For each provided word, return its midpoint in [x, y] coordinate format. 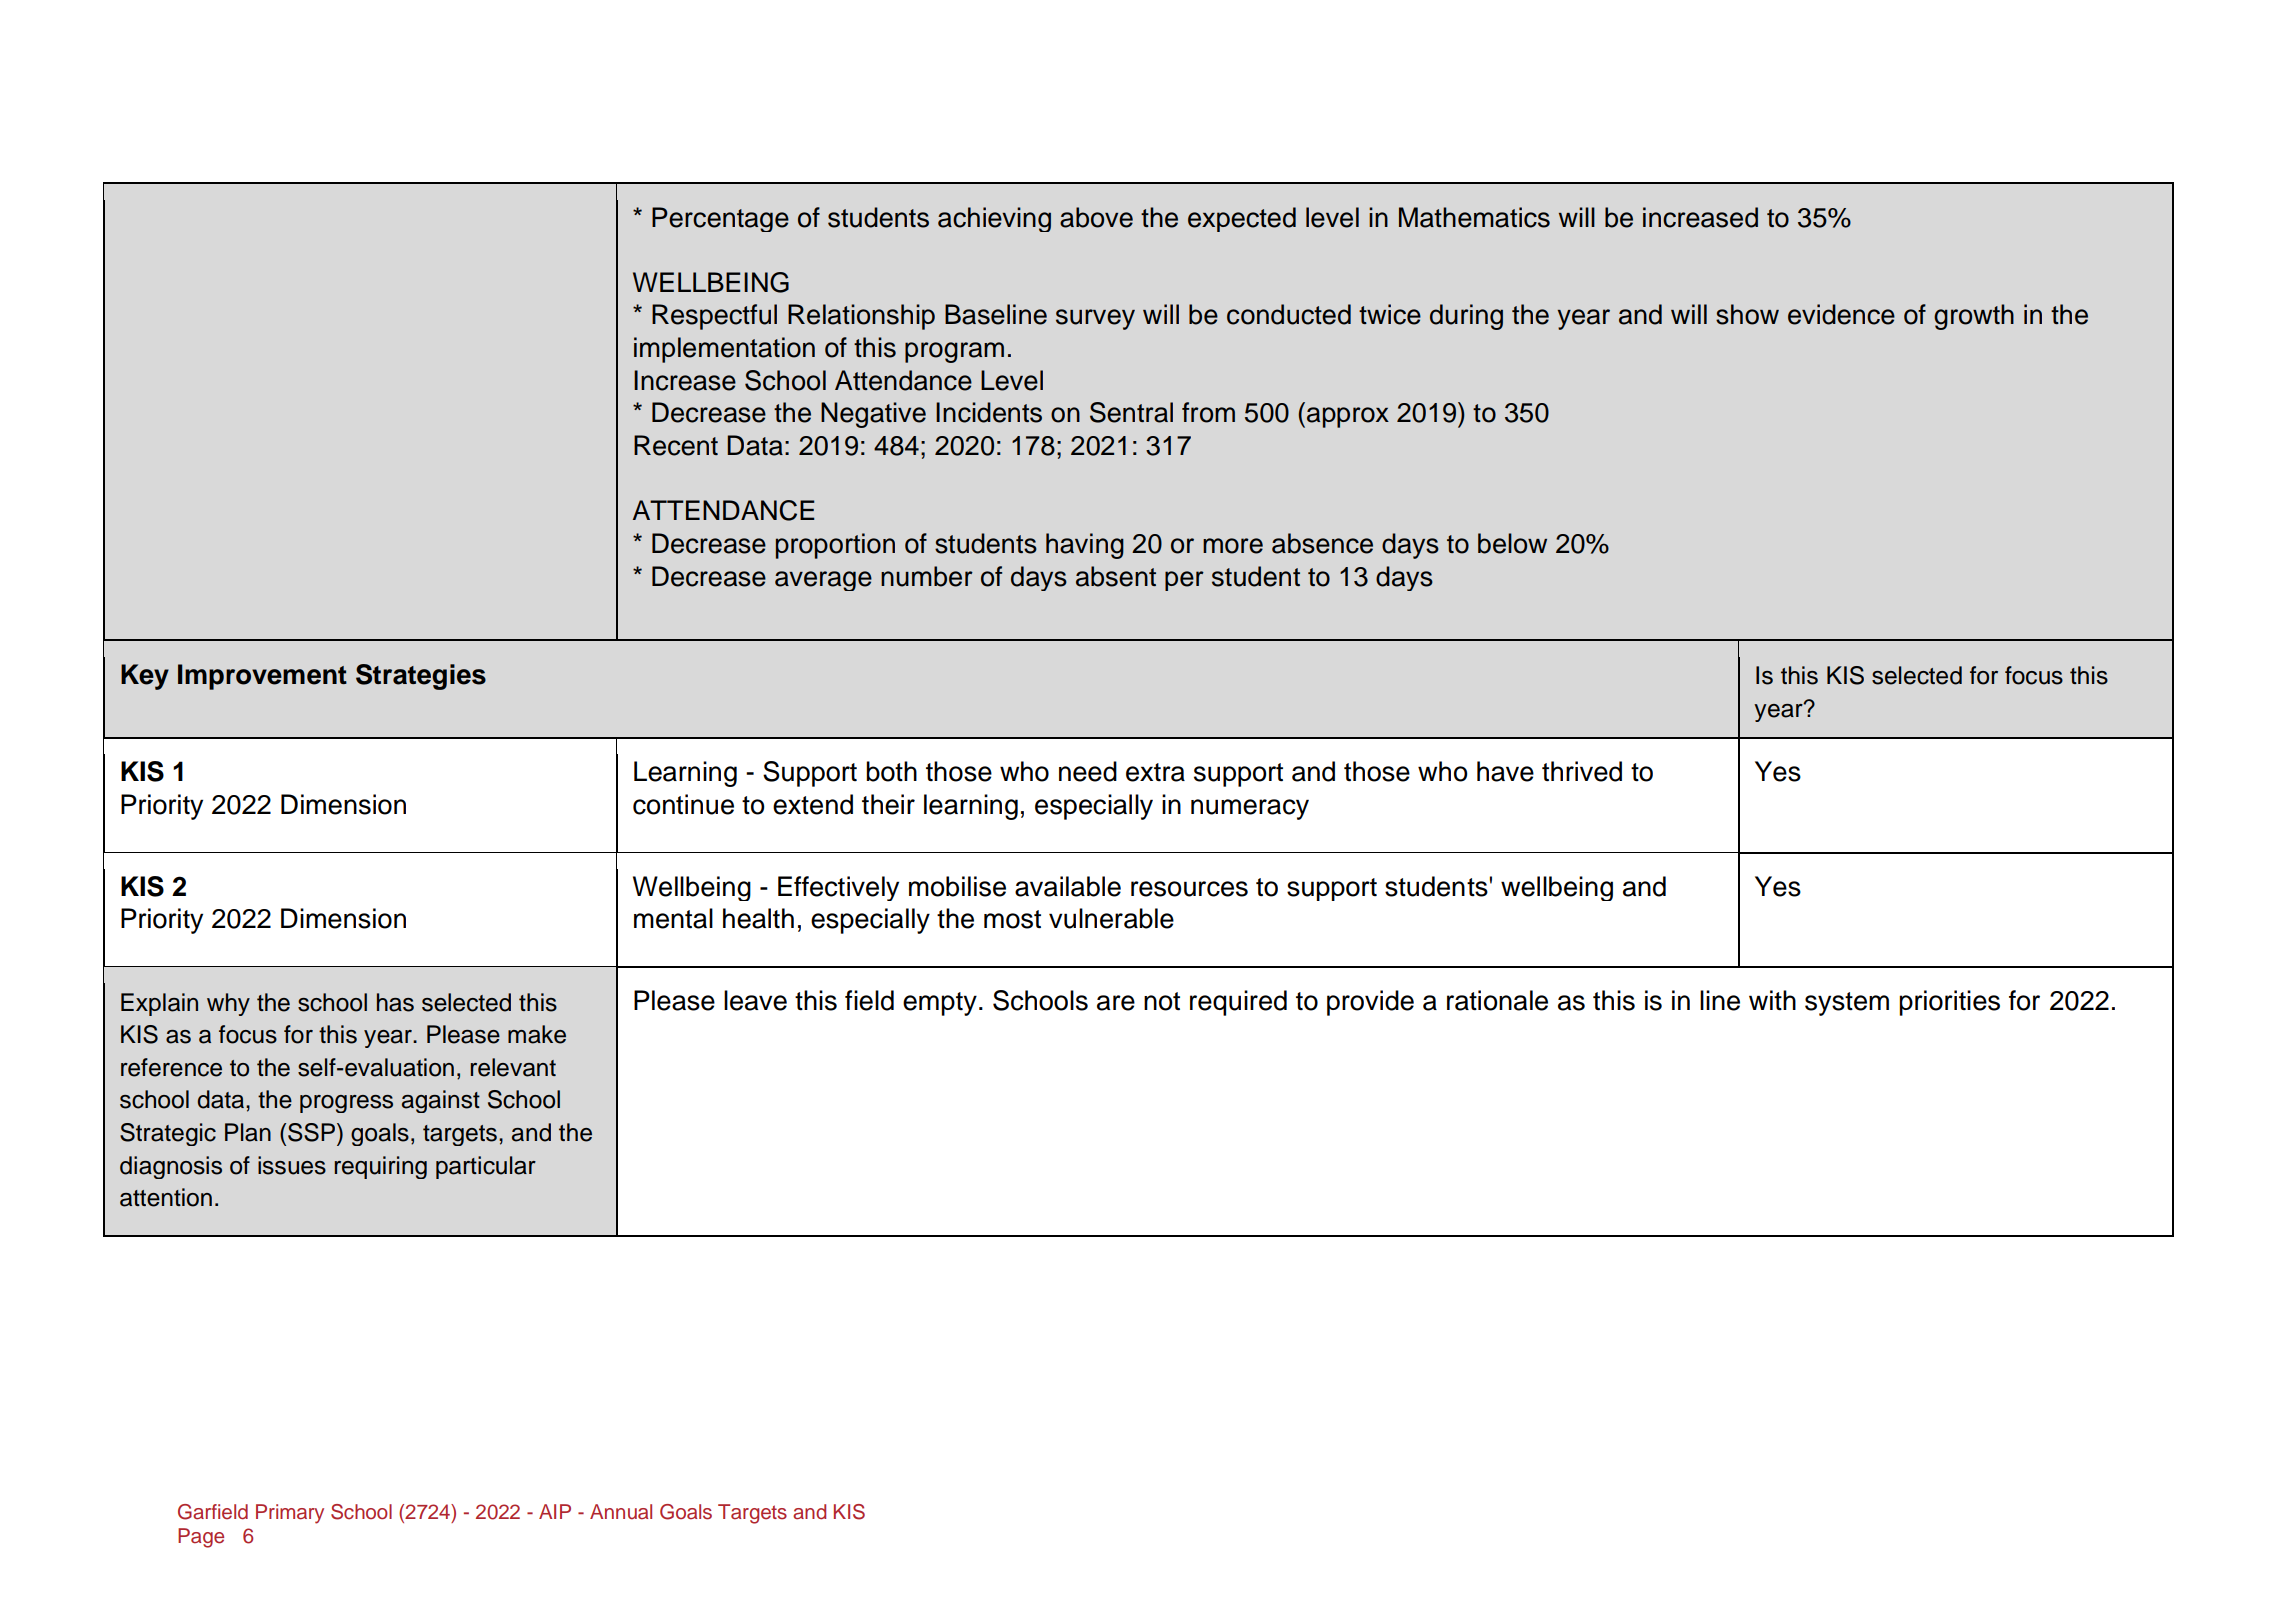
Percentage [720, 219]
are [1116, 1003]
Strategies [421, 677]
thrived [1582, 771]
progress [346, 1104]
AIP [555, 1511]
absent [1116, 576]
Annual [621, 1512]
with [1772, 1000]
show [1747, 314]
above [1096, 217]
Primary [290, 1514]
